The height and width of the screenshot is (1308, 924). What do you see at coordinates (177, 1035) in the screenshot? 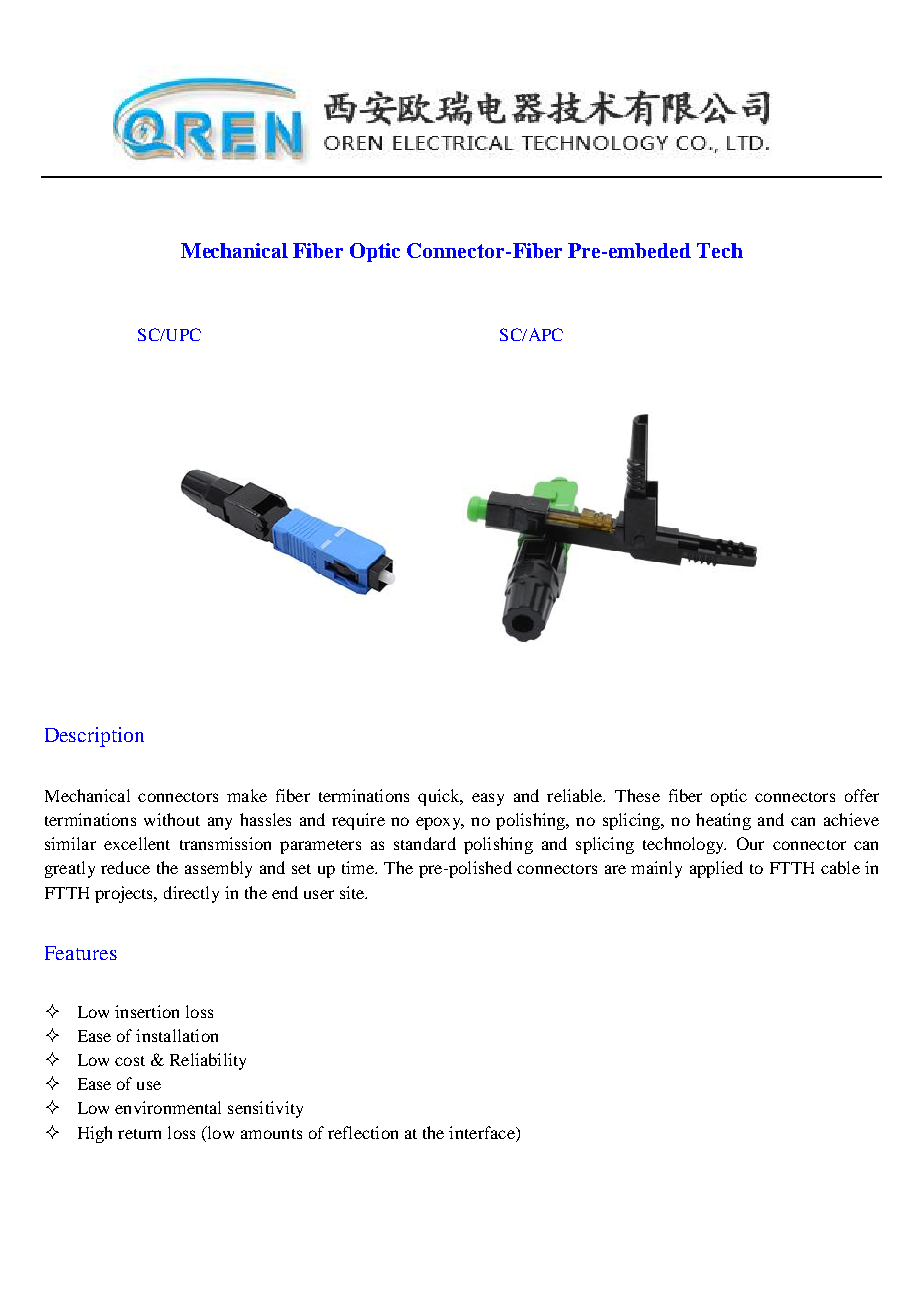
I see `installation` at bounding box center [177, 1035].
